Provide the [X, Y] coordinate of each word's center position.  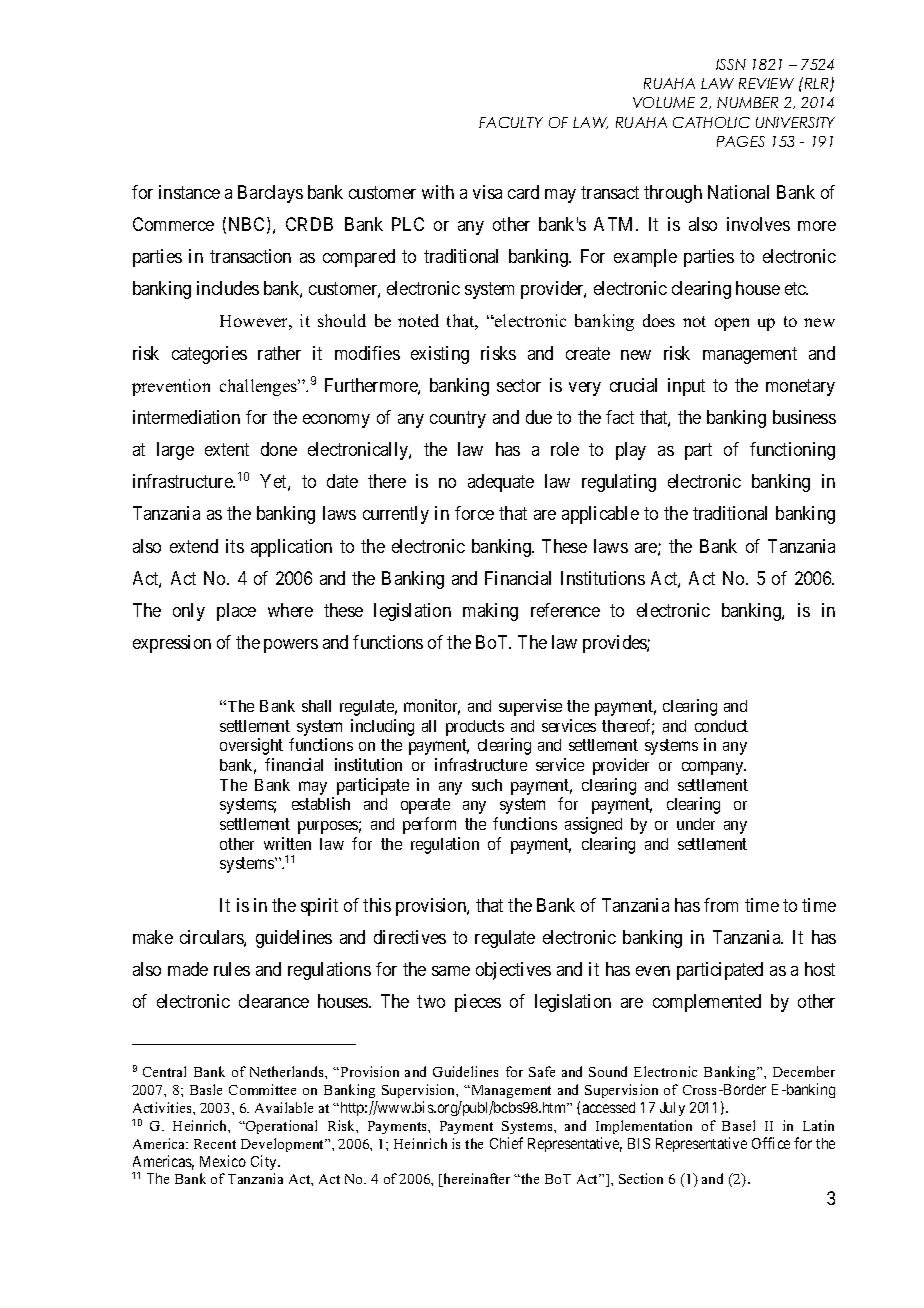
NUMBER [747, 102]
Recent [215, 1144]
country [458, 419]
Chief [506, 1143]
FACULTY [511, 122]
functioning [792, 451]
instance [189, 192]
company [714, 768]
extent [227, 449]
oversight [251, 746]
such [487, 785]
